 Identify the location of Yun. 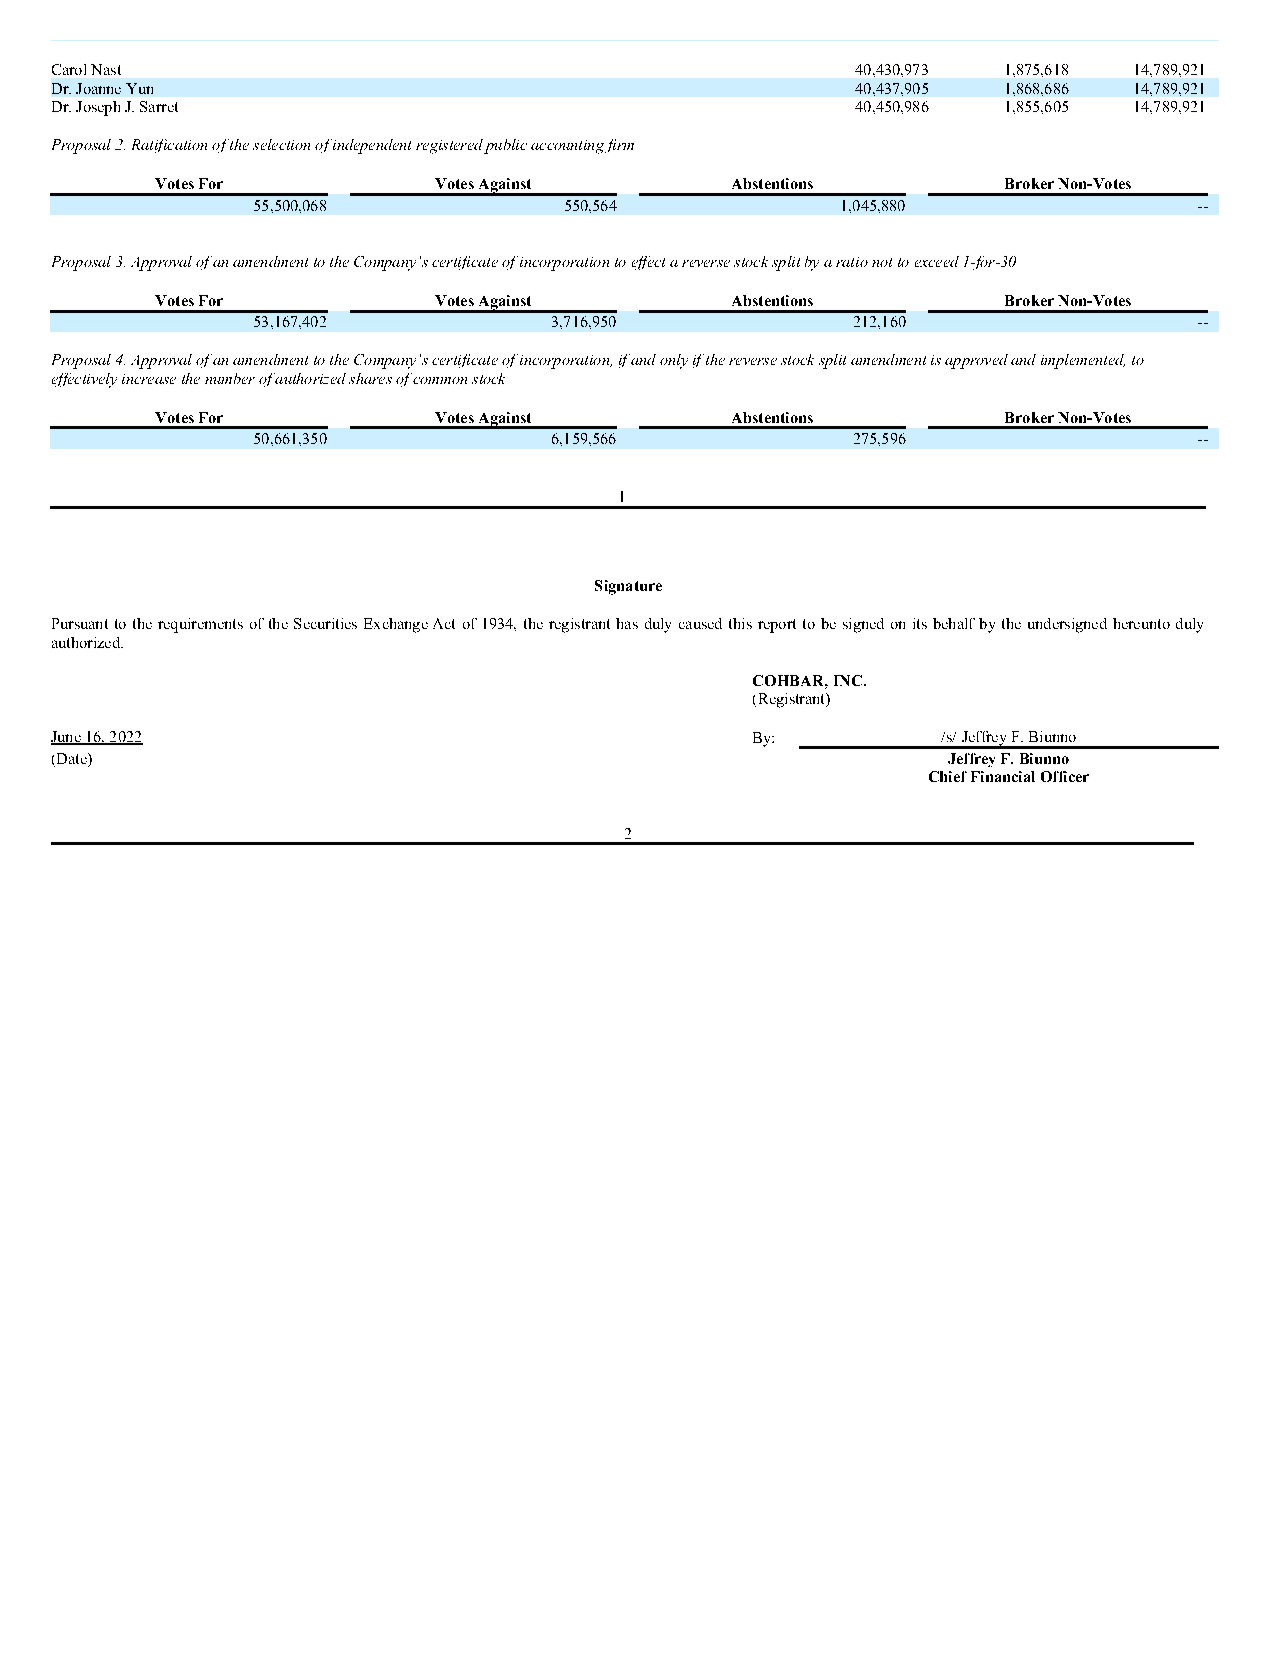
(139, 88).
